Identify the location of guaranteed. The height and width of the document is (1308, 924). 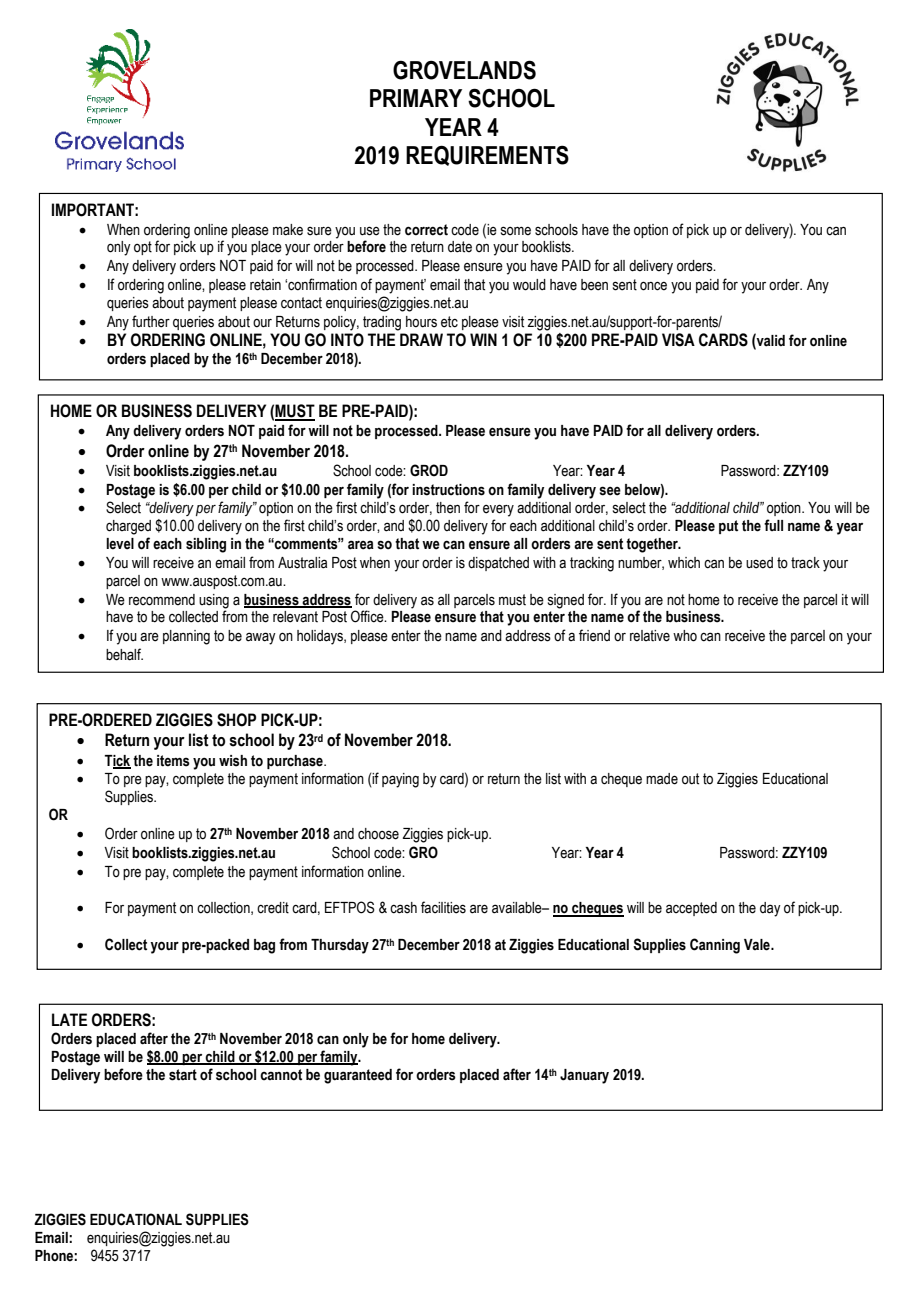
(358, 1076).
